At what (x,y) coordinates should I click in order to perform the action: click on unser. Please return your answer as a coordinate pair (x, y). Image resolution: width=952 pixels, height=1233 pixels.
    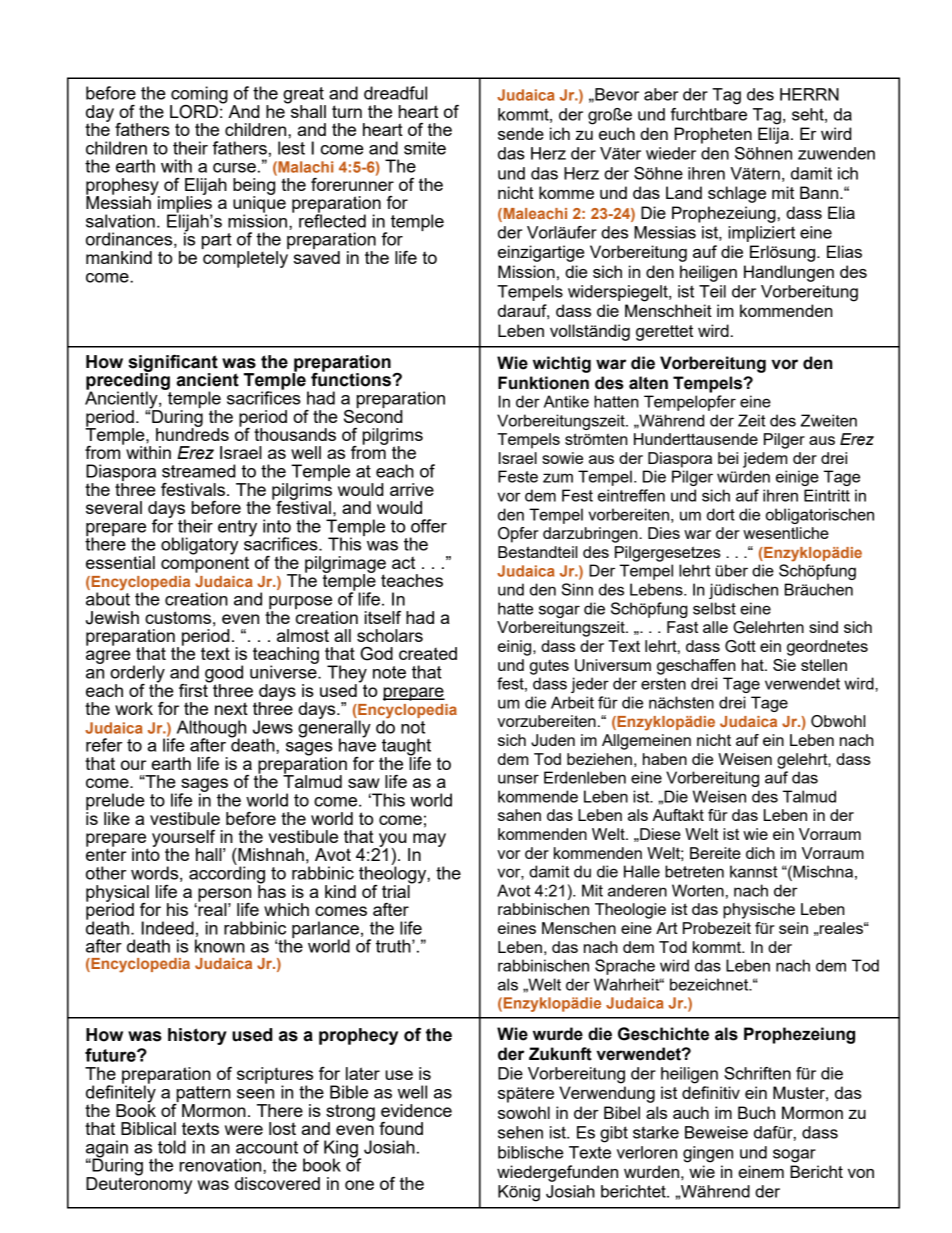
    Looking at the image, I should click on (518, 779).
